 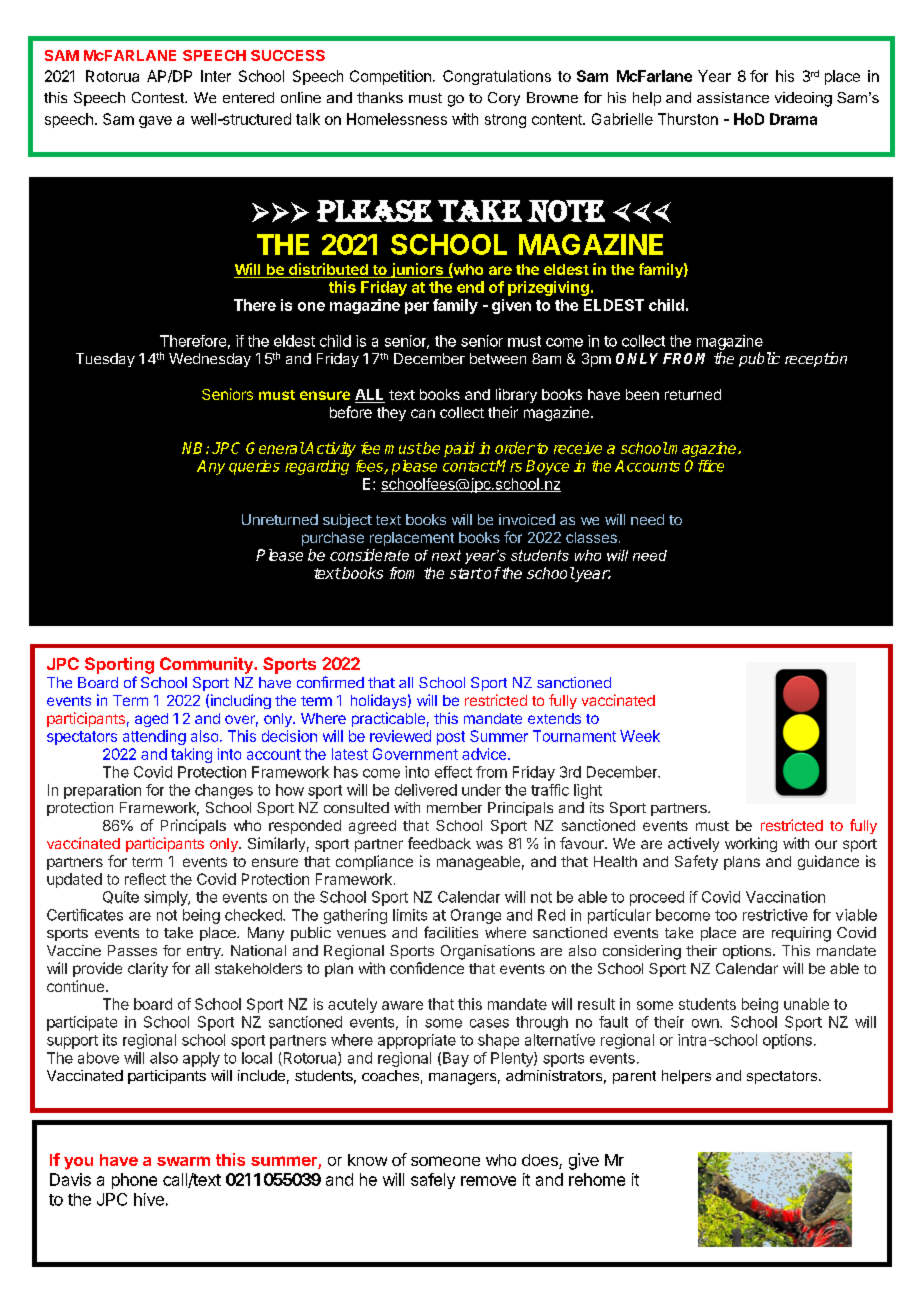 What do you see at coordinates (726, 915) in the document?
I see `too` at bounding box center [726, 915].
